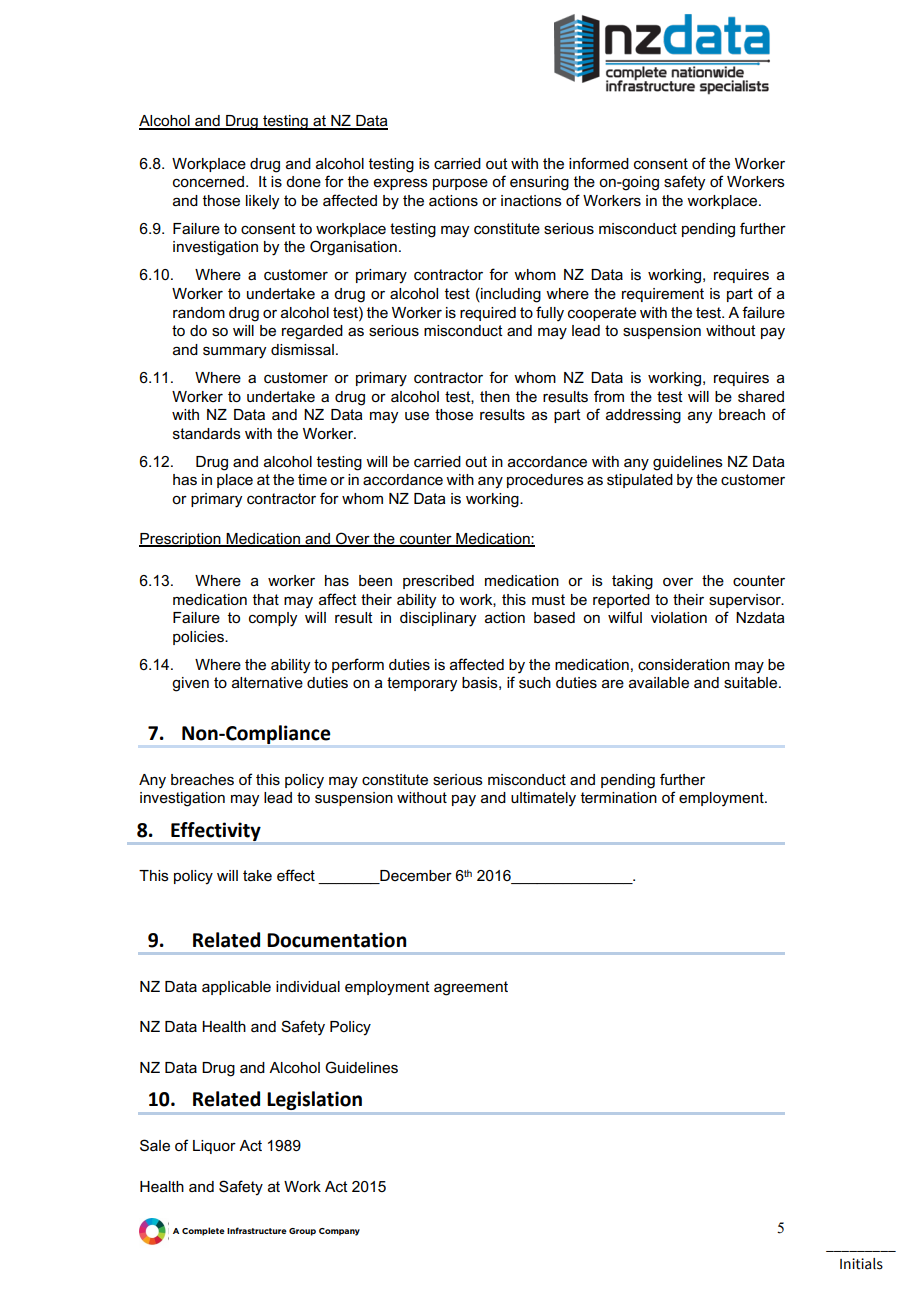 This screenshot has height=1308, width=924. Describe the element at coordinates (663, 295) in the screenshot. I see `requirement` at that location.
